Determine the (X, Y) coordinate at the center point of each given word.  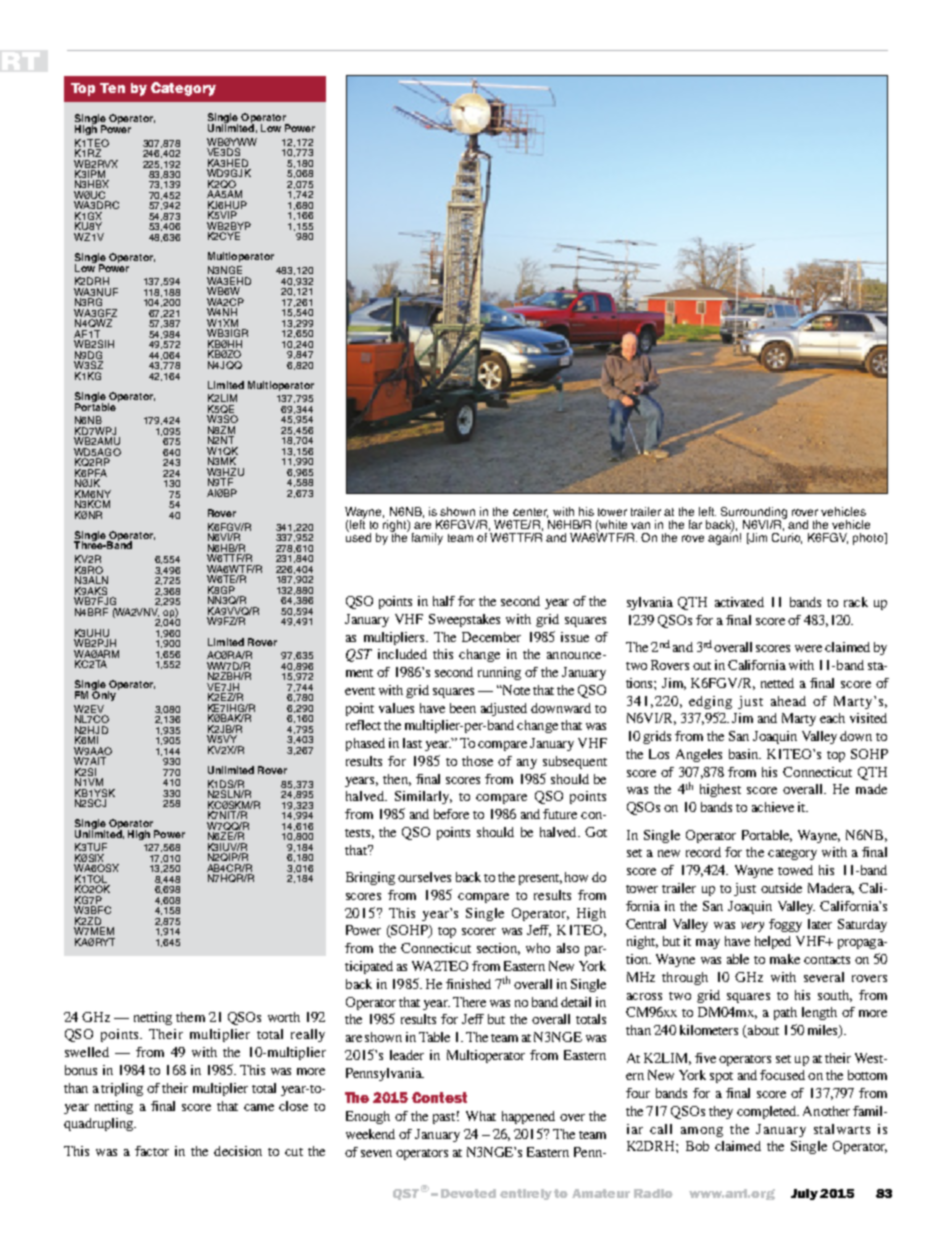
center (530, 513)
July (804, 1194)
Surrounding (754, 514)
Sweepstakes (464, 620)
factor (152, 1151)
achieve (773, 807)
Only (104, 695)
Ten (112, 88)
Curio (787, 538)
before (451, 814)
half (444, 601)
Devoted (468, 1193)
